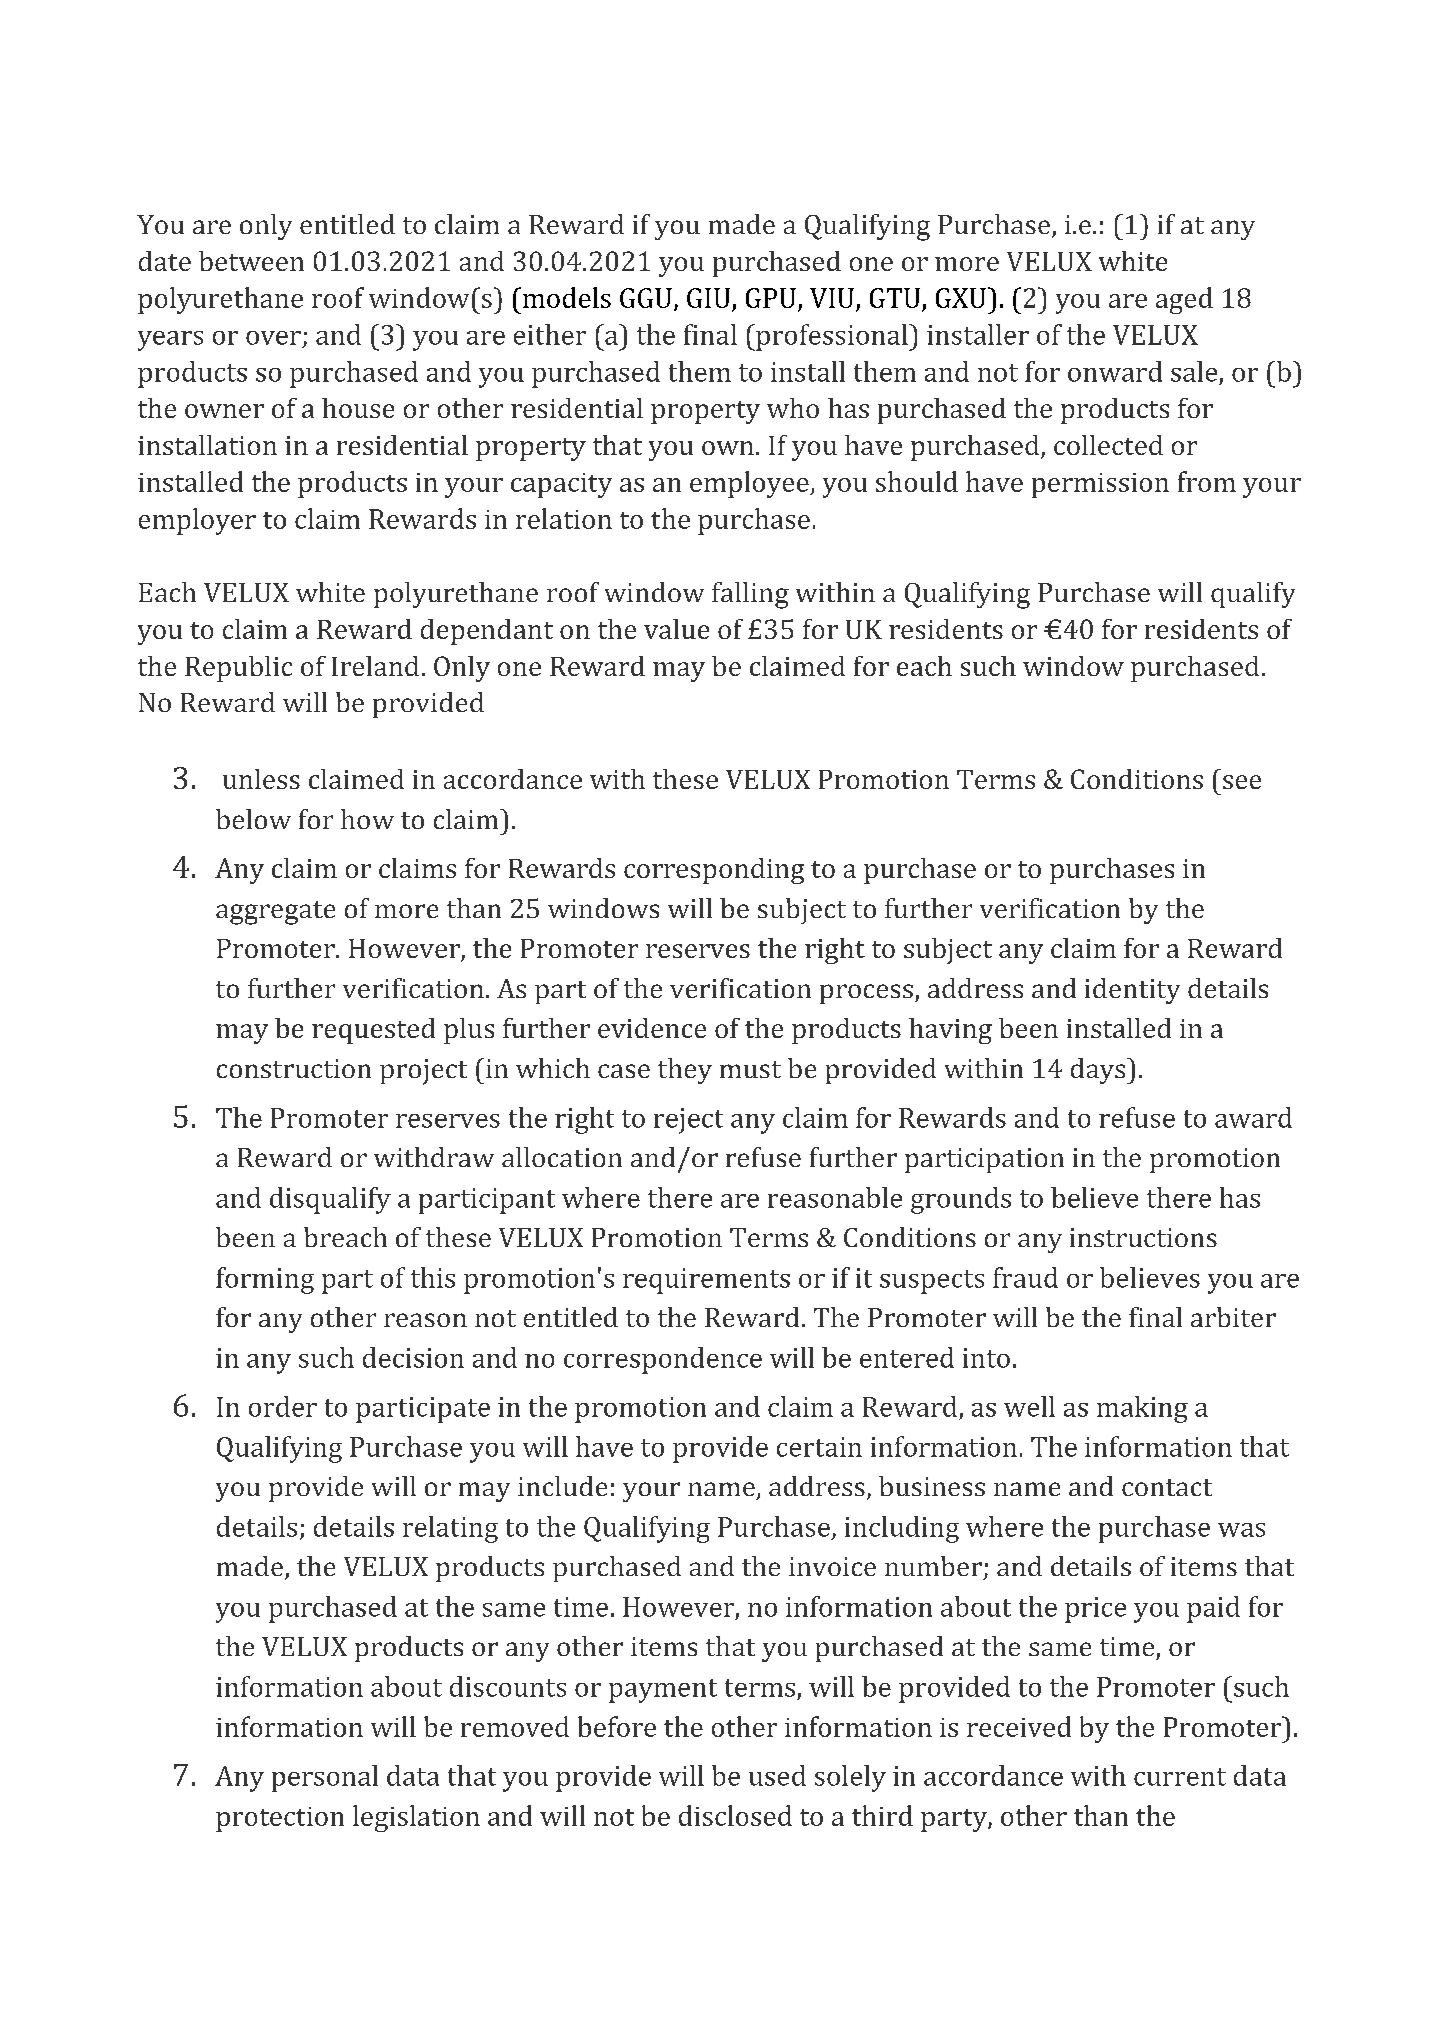 The height and width of the image is (2041, 1443). What do you see at coordinates (771, 298) in the image?
I see `GPU` at bounding box center [771, 298].
